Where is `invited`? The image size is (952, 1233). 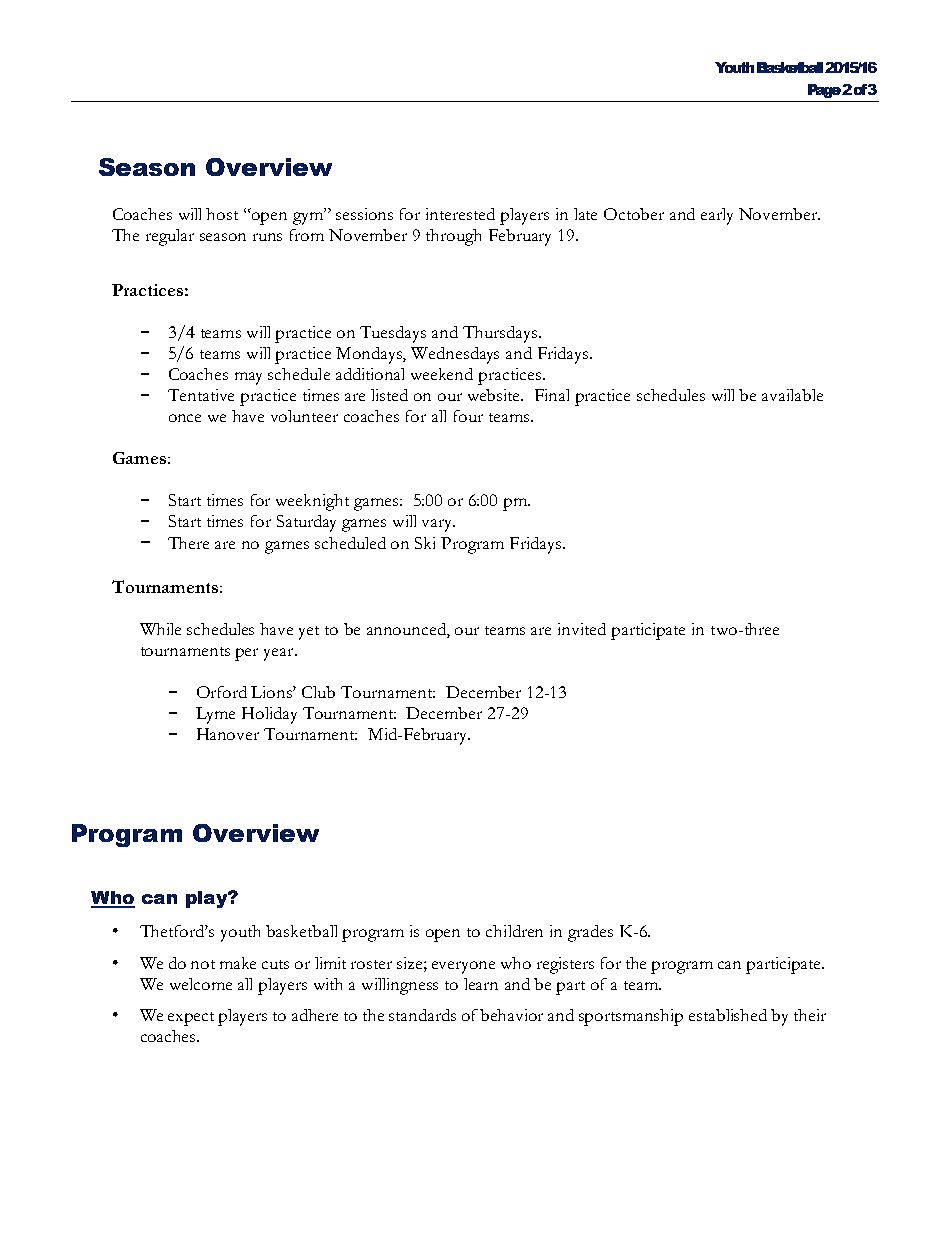
invited is located at coordinates (582, 629).
